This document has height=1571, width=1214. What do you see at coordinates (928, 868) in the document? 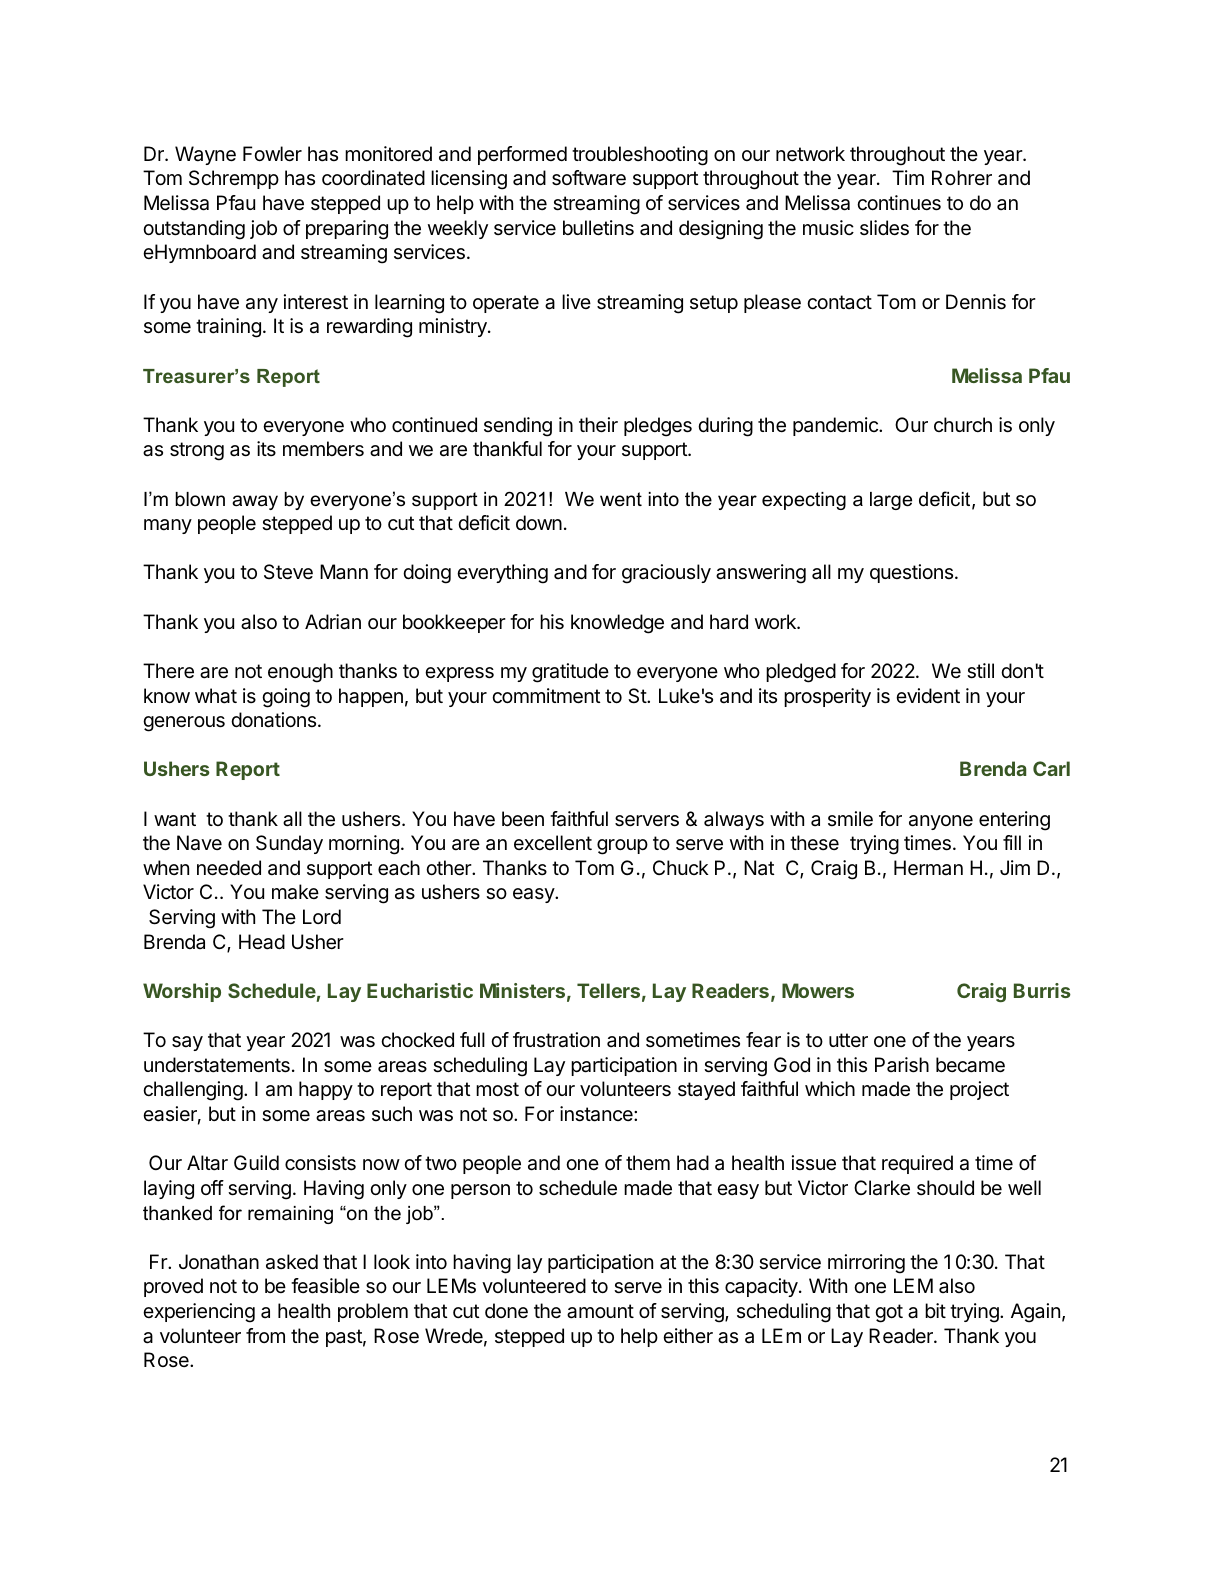
I see `Herman` at bounding box center [928, 868].
